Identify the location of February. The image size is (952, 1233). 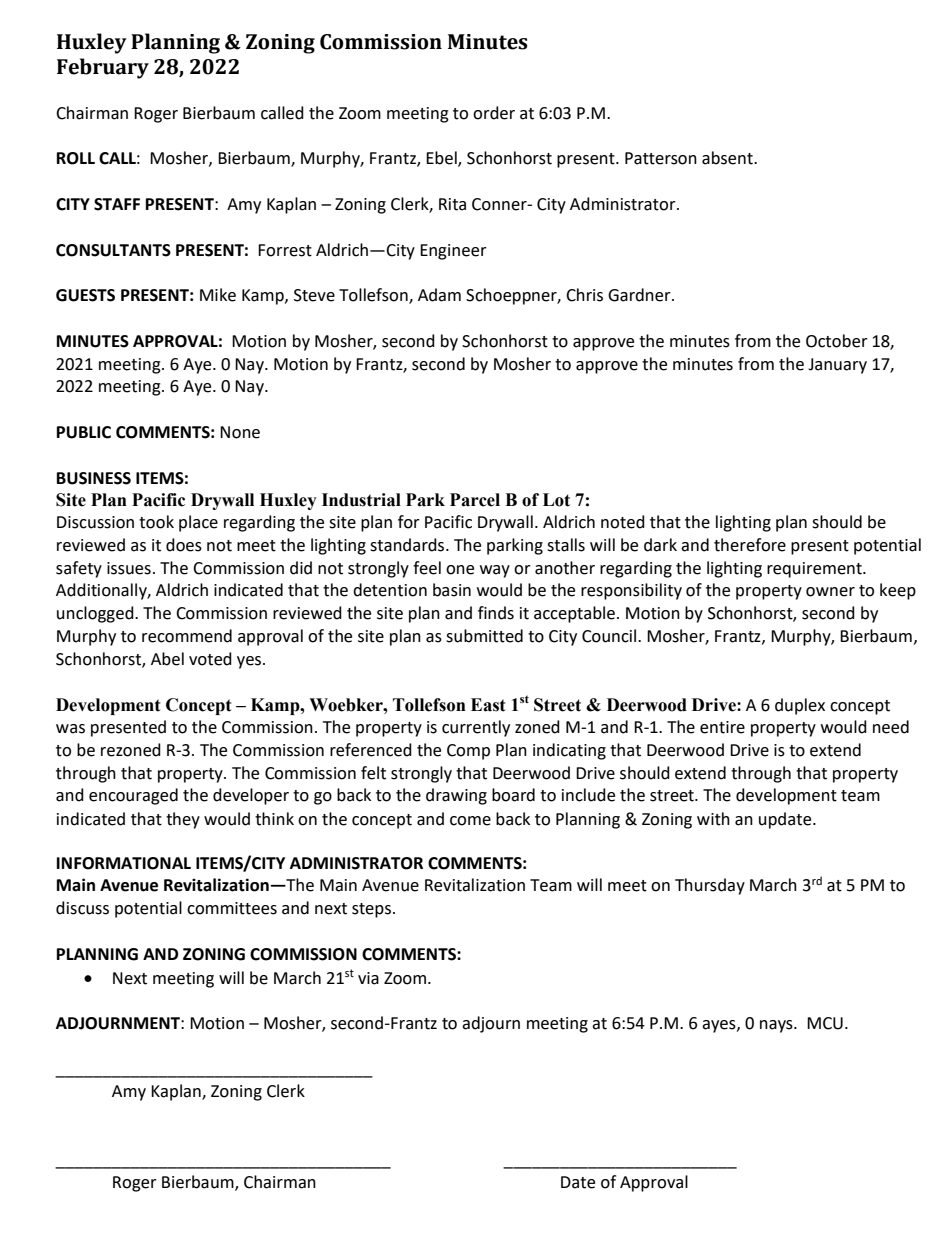
(103, 68).
